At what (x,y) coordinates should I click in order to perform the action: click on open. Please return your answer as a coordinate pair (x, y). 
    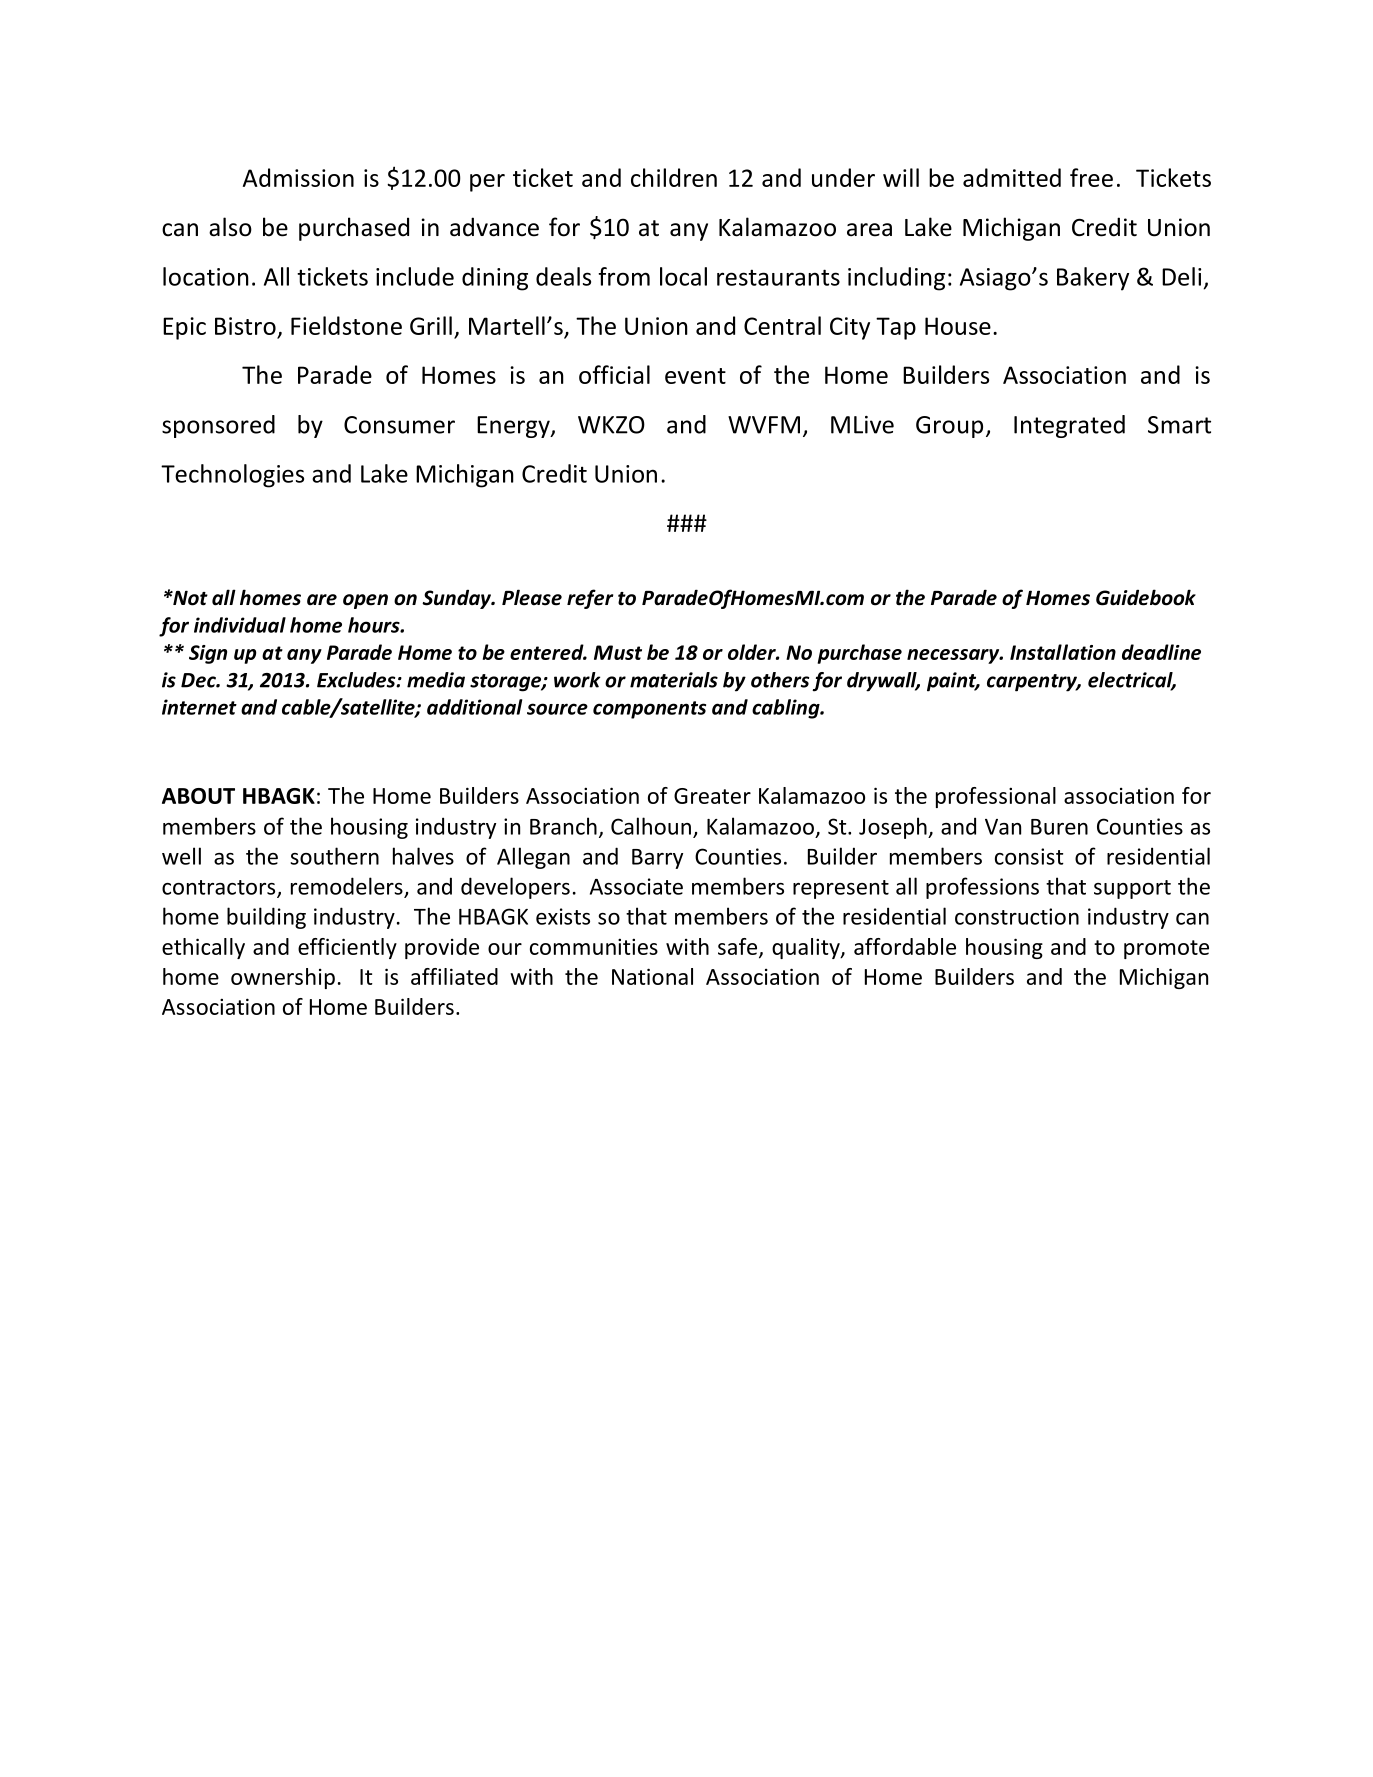
    Looking at the image, I should click on (365, 601).
